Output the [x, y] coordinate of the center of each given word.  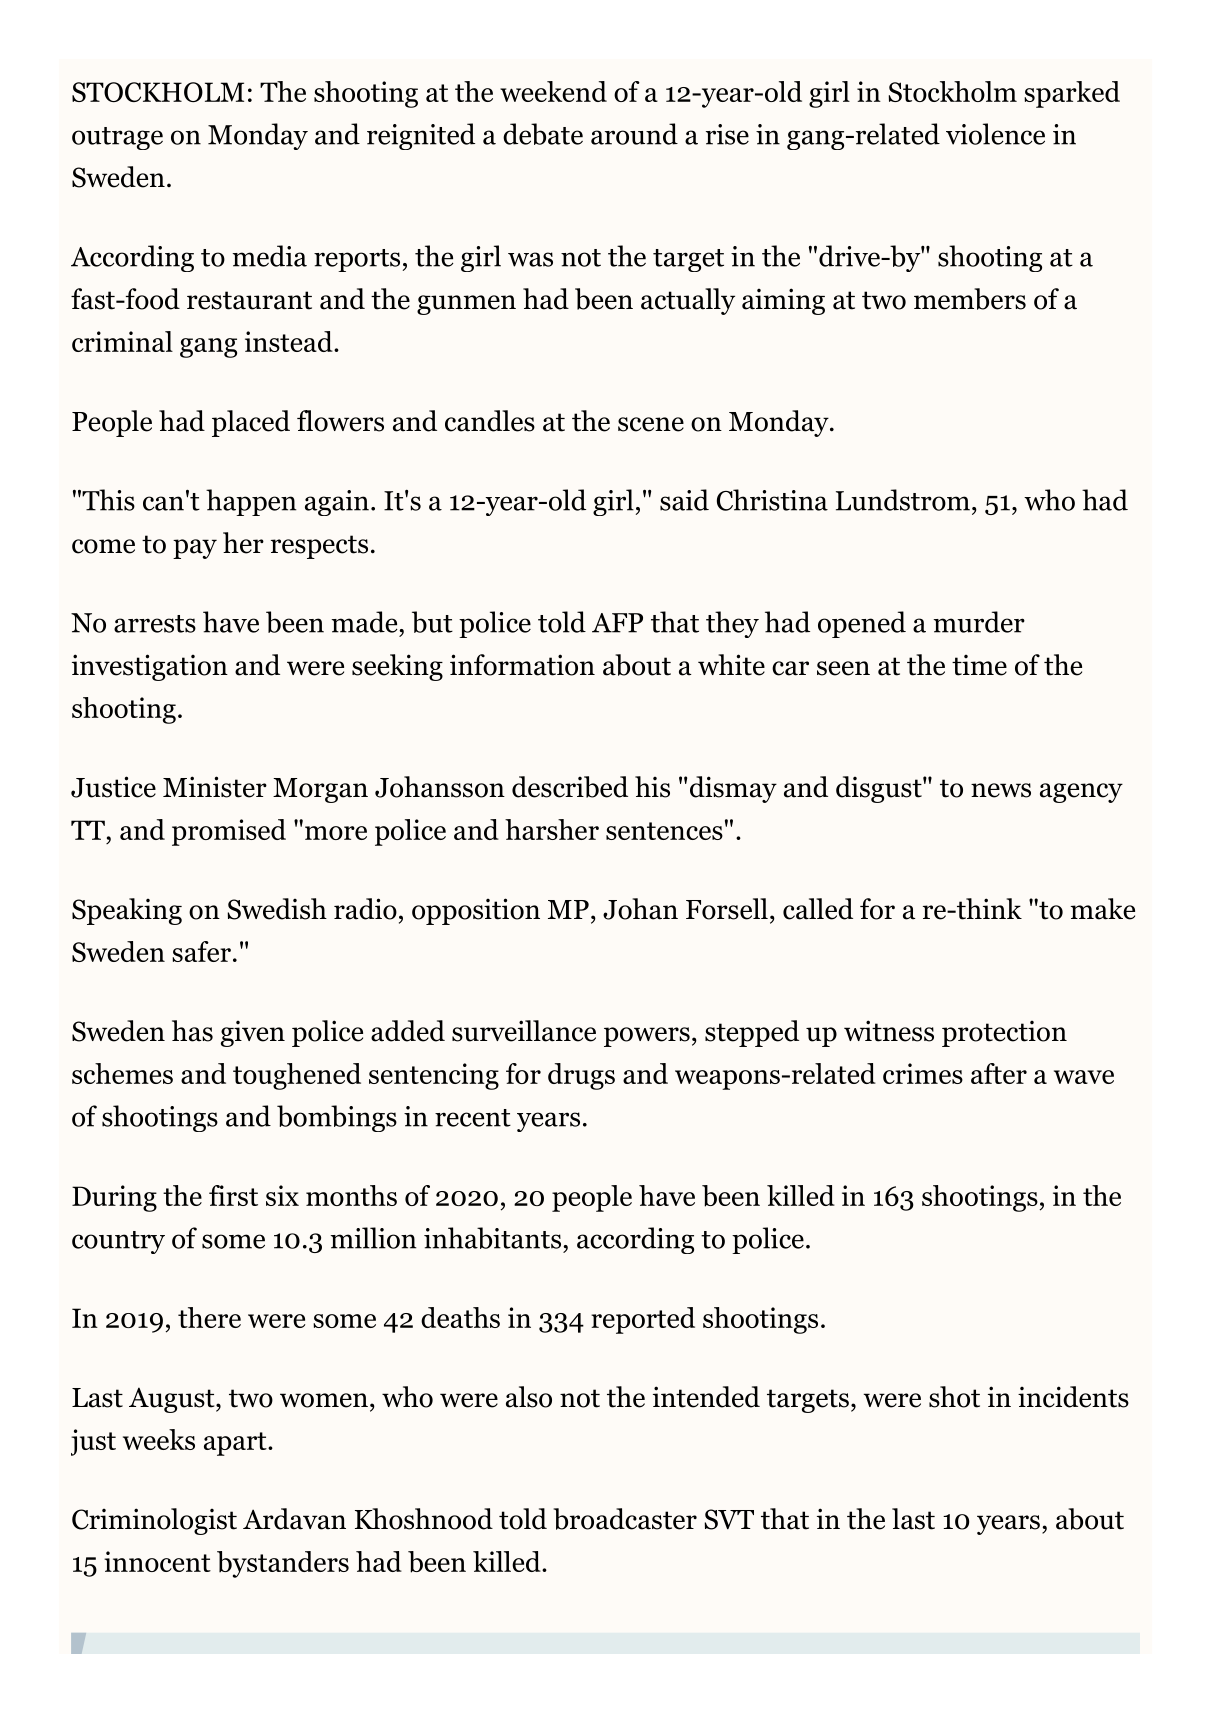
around [634, 134]
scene [651, 424]
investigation [150, 667]
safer [201, 951]
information [522, 665]
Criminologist [154, 1521]
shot [954, 1397]
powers [647, 1037]
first [233, 1195]
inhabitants [492, 1238]
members [970, 299]
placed [251, 423]
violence [995, 134]
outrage [117, 138]
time [979, 665]
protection [1004, 1034]
